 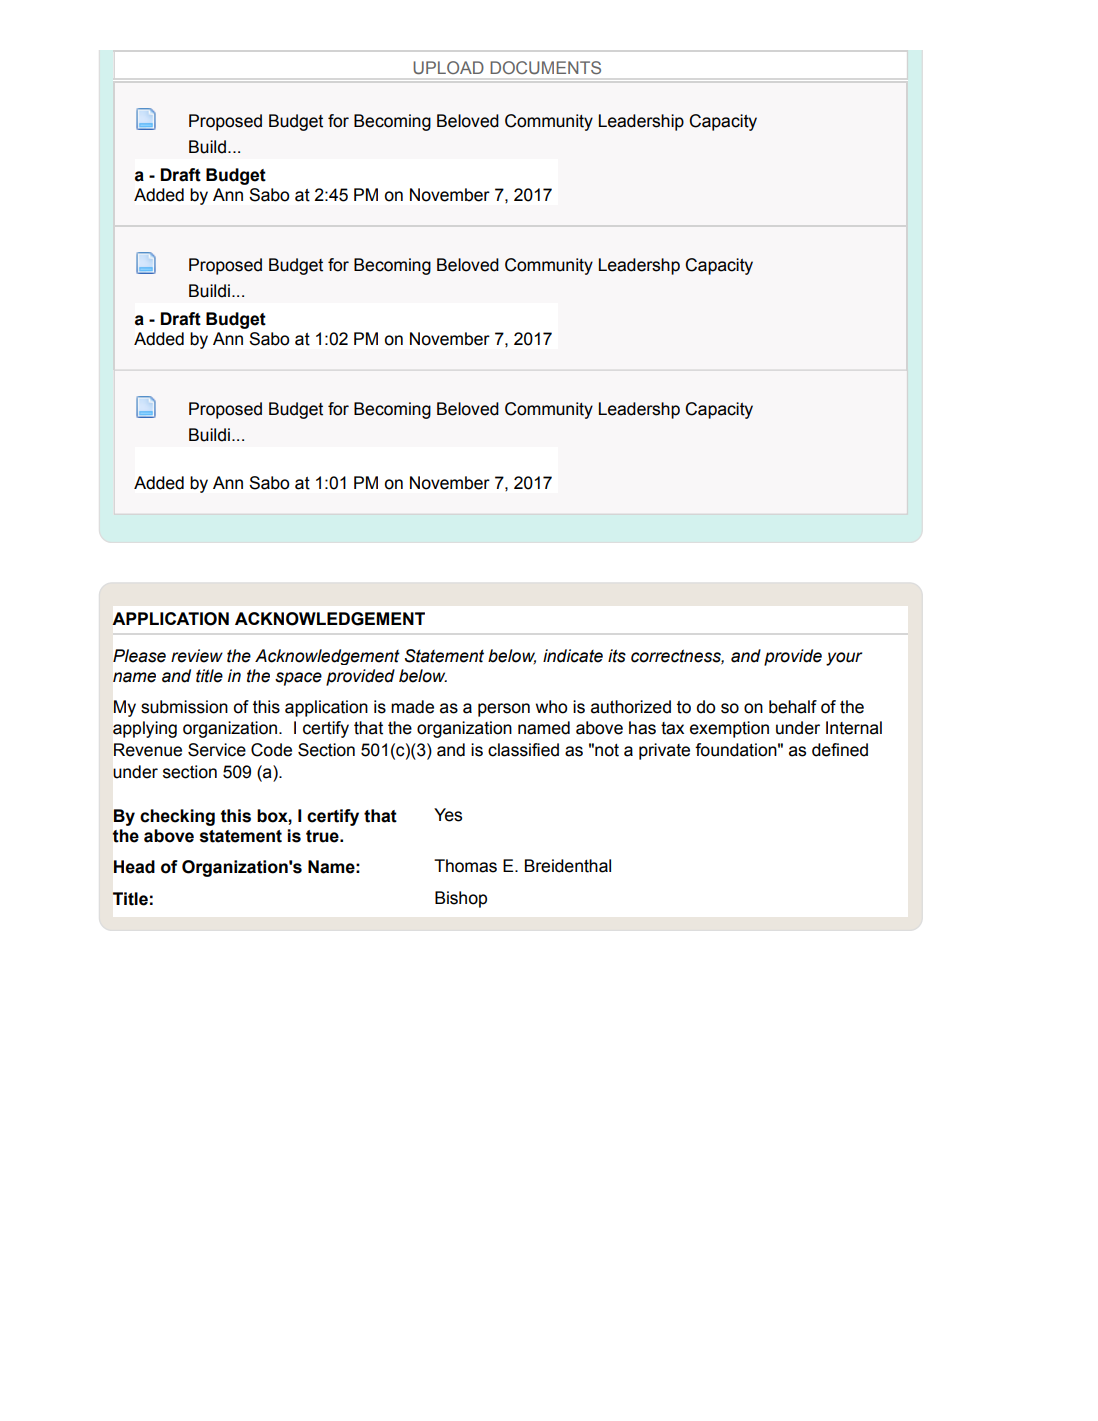 I want to click on checking, so click(x=177, y=817).
